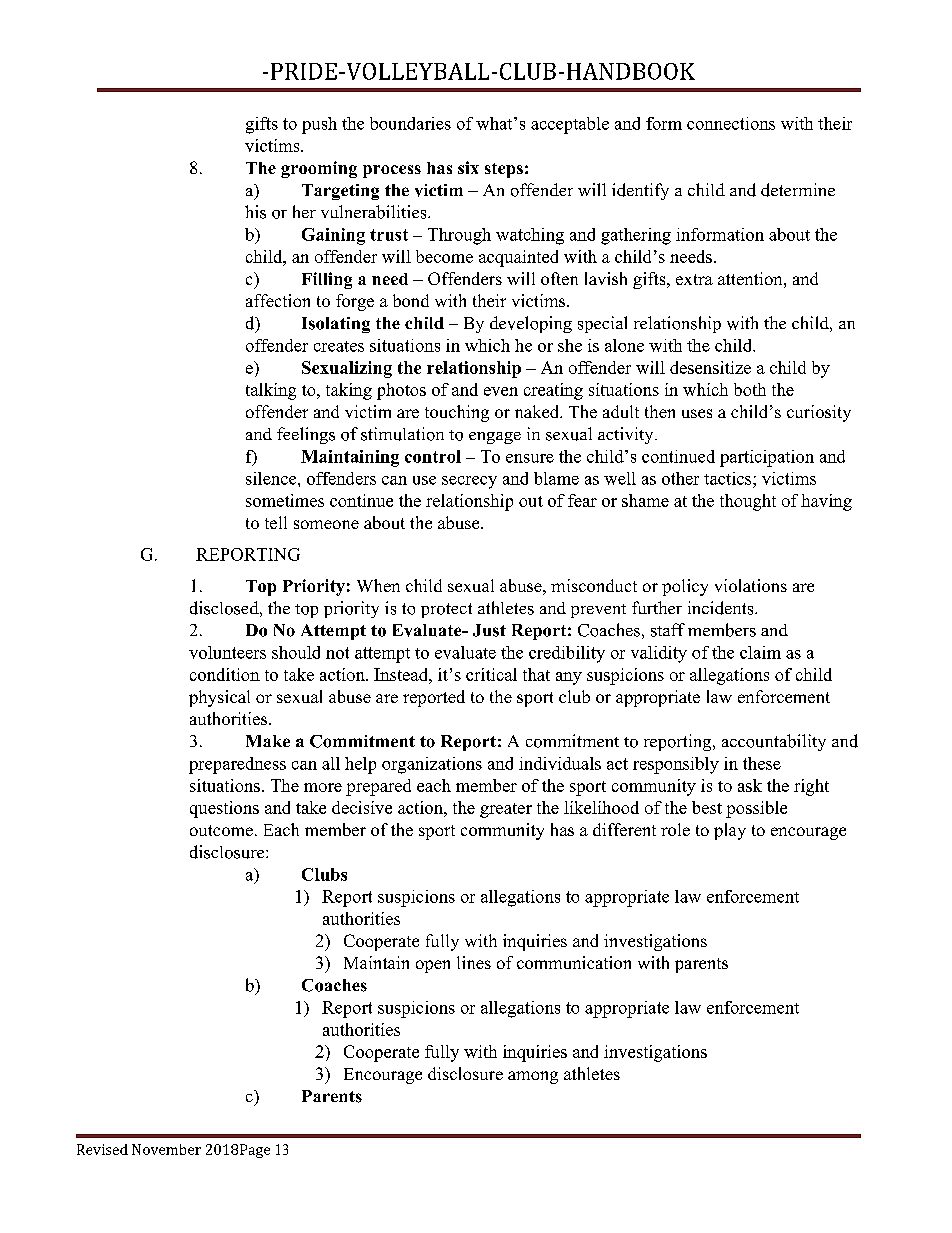 The height and width of the page is (1233, 952). What do you see at coordinates (166, 1149) in the page?
I see `November` at bounding box center [166, 1149].
